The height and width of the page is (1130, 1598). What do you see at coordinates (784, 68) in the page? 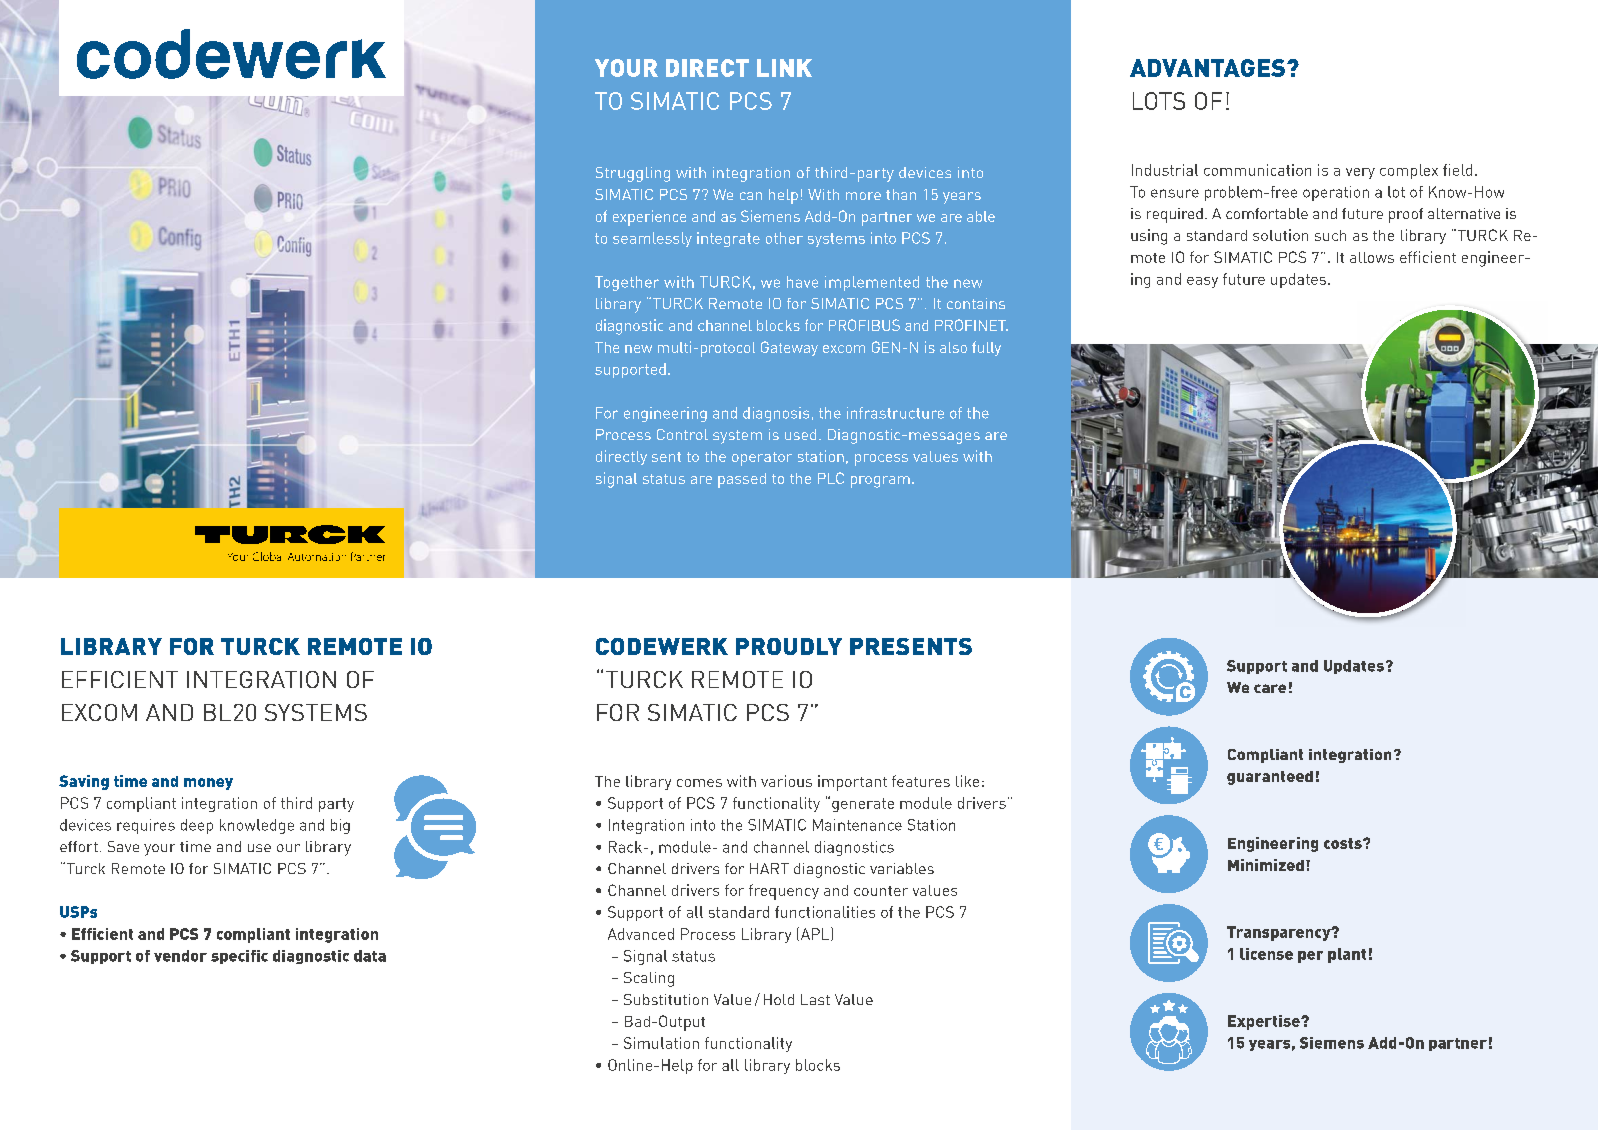
I see `LINK` at bounding box center [784, 68].
